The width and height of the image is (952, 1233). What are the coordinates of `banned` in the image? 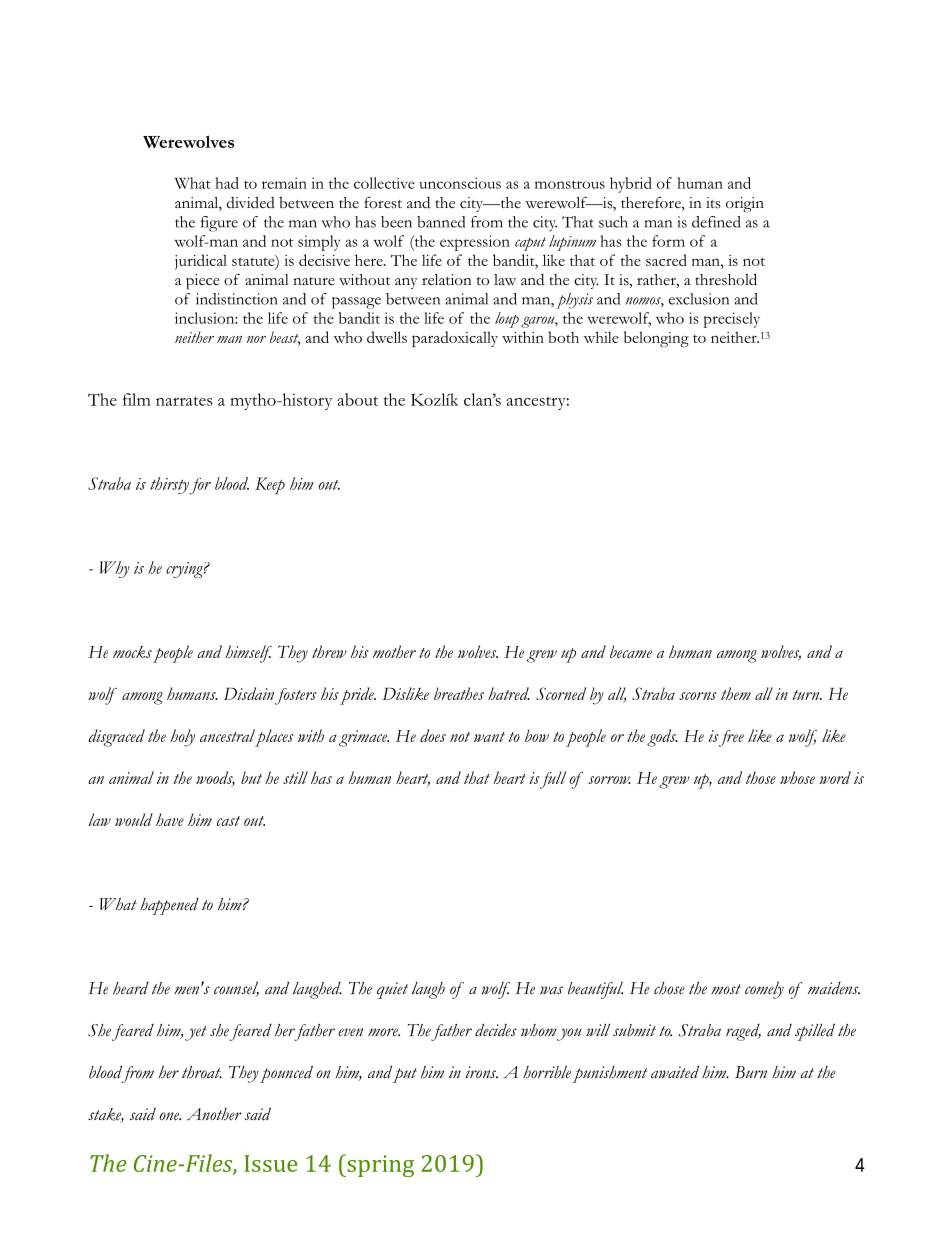 It's located at (441, 222).
